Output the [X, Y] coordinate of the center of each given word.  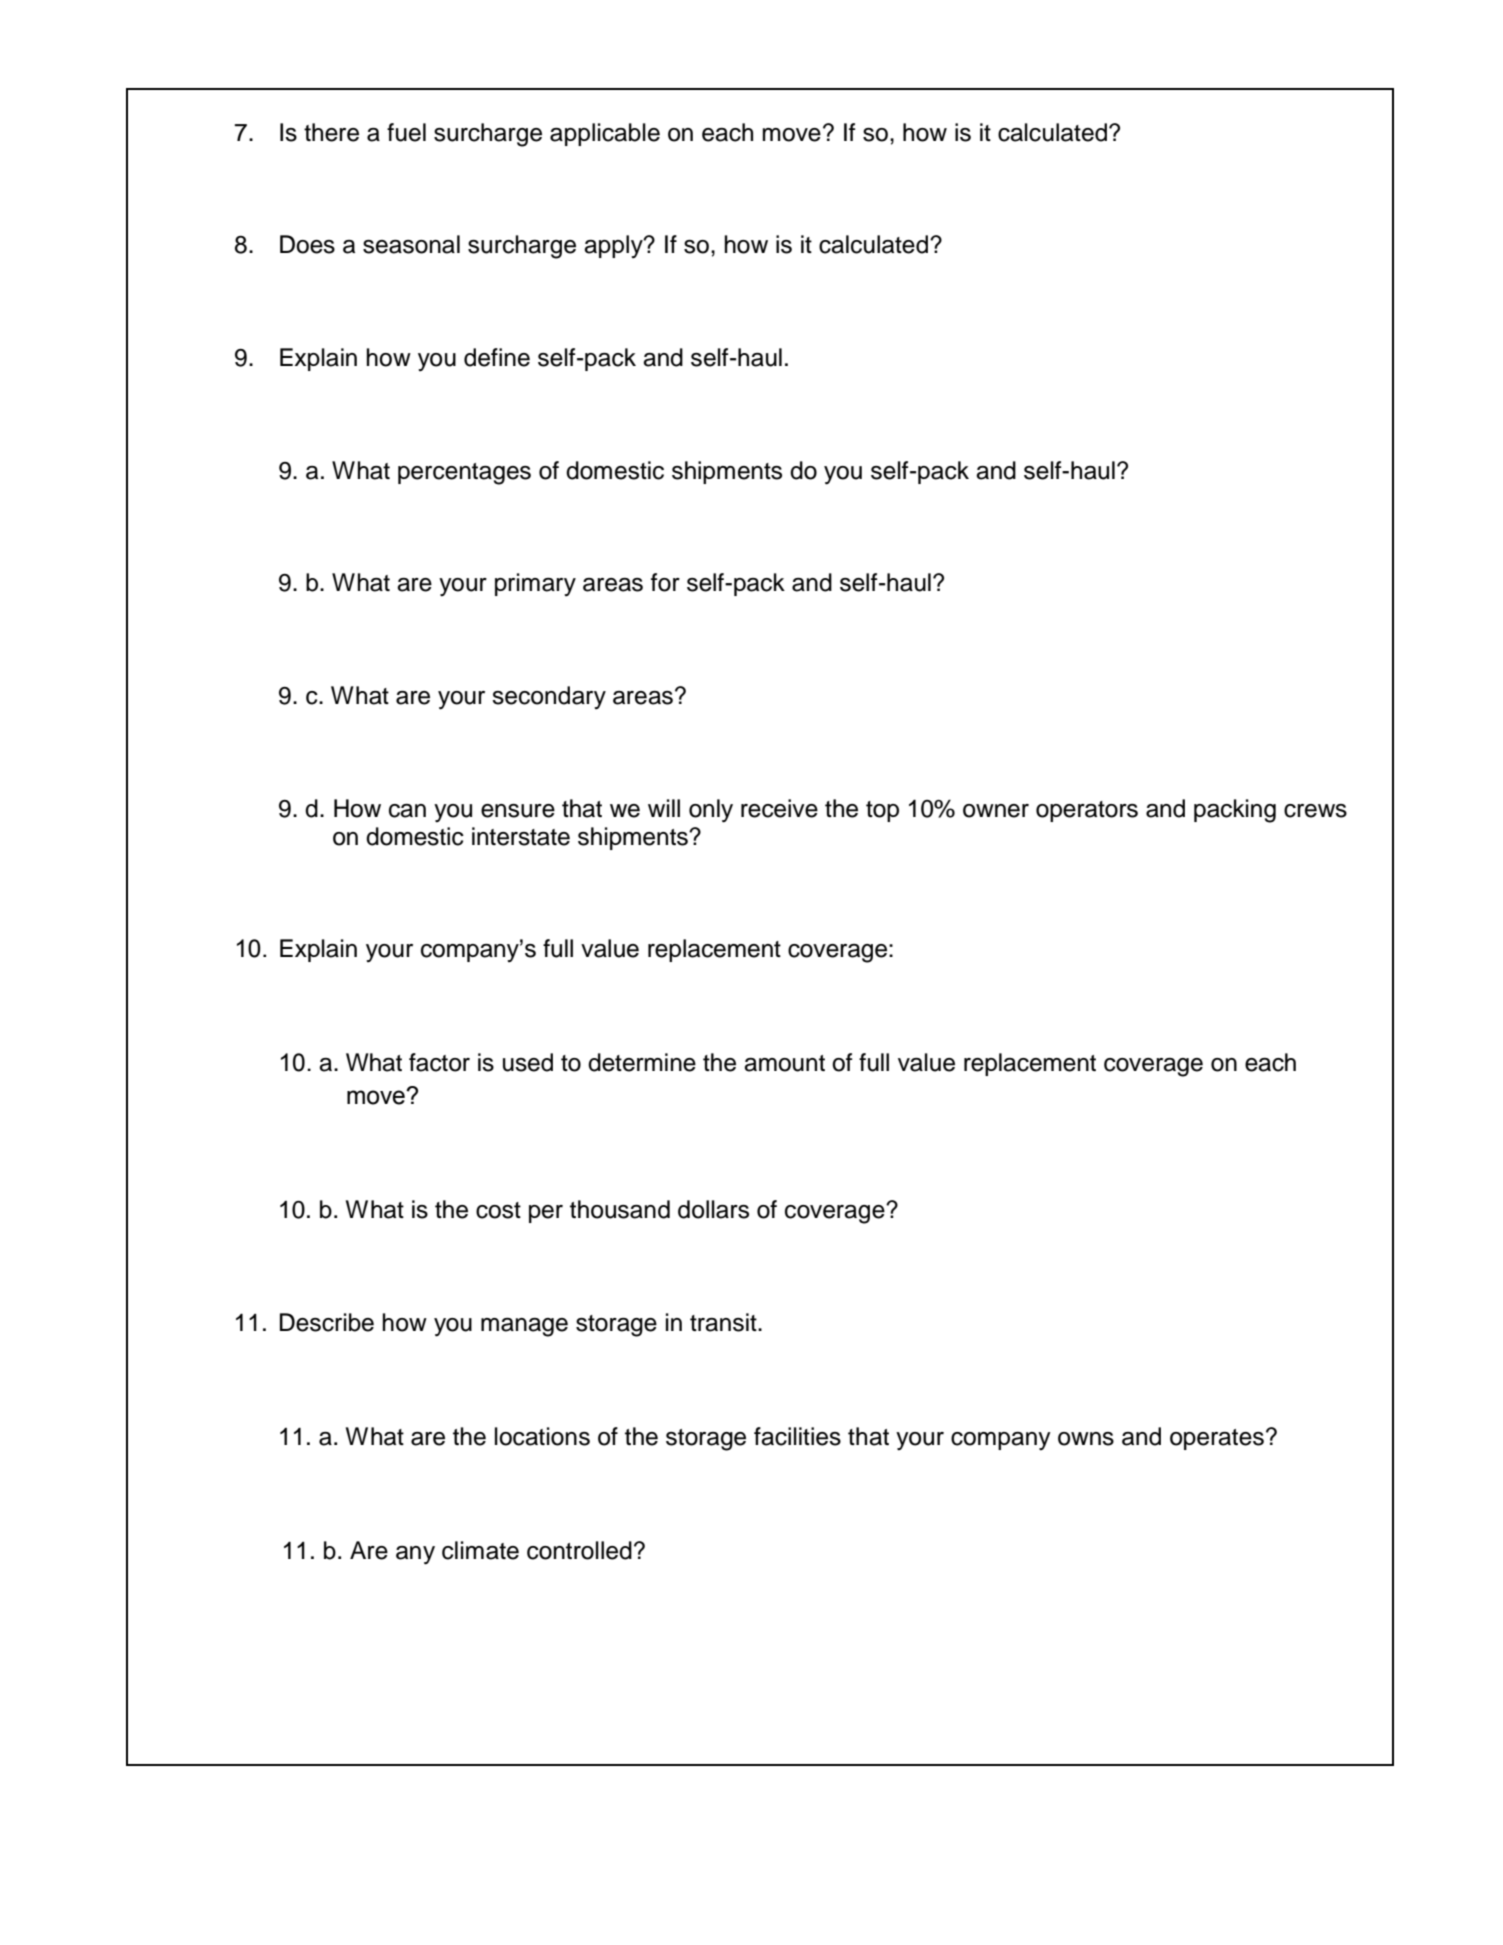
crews [1315, 811]
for [665, 582]
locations [542, 1436]
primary [535, 584]
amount [784, 1063]
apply [614, 246]
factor [439, 1062]
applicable [605, 134]
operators [1087, 811]
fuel [406, 132]
